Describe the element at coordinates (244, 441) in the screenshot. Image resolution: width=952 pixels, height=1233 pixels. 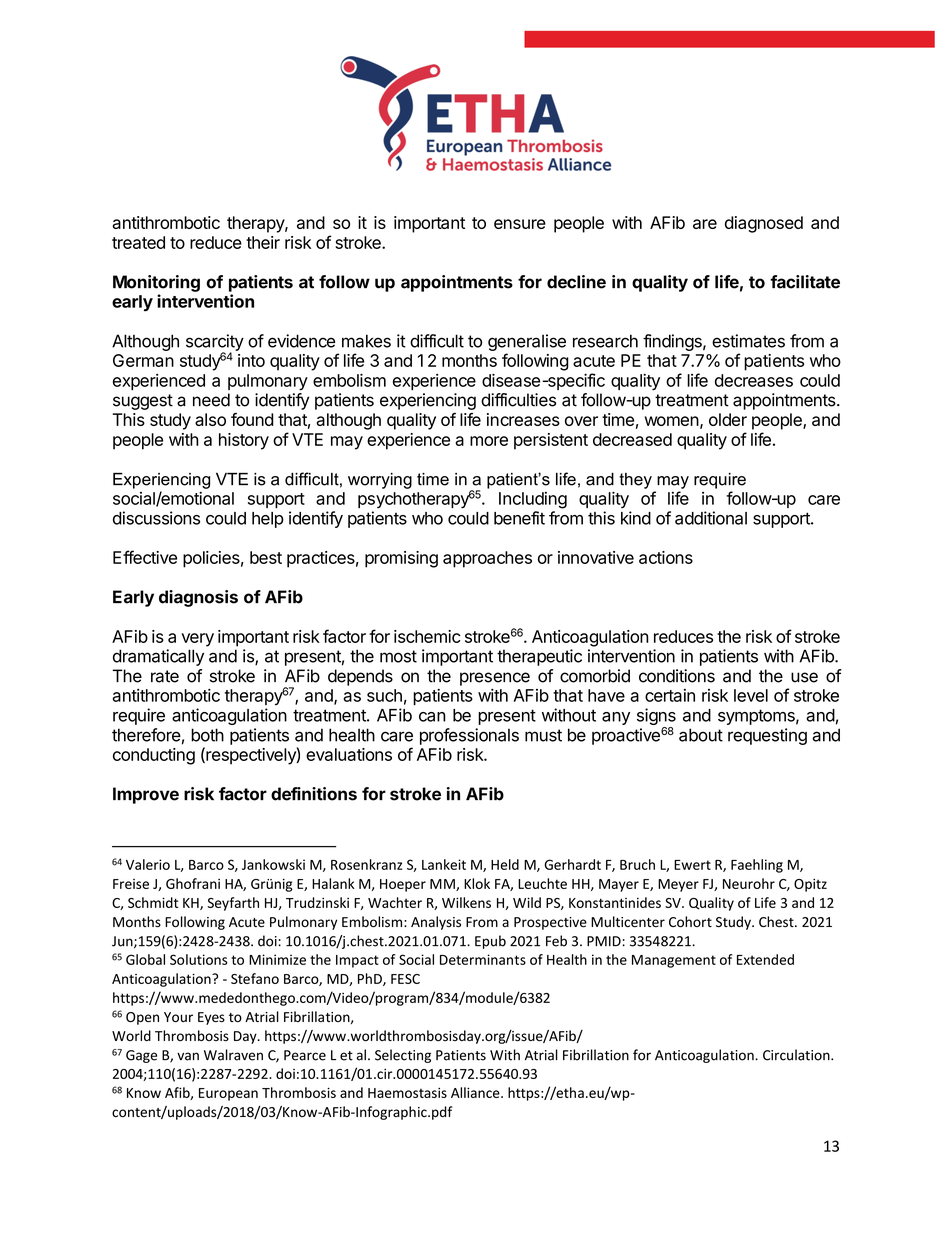
I see `history` at that location.
